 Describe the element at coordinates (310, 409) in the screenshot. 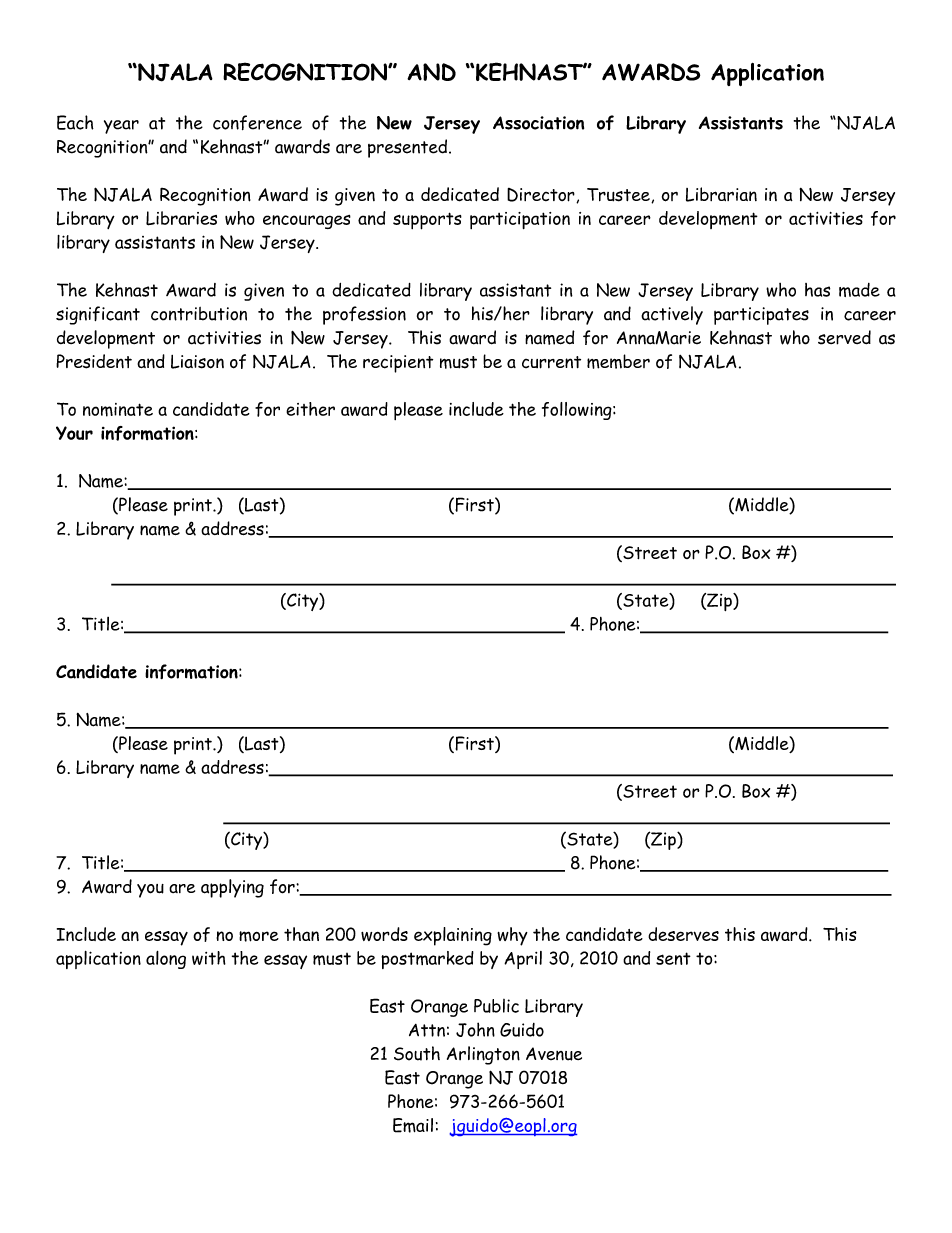

I see `either` at that location.
